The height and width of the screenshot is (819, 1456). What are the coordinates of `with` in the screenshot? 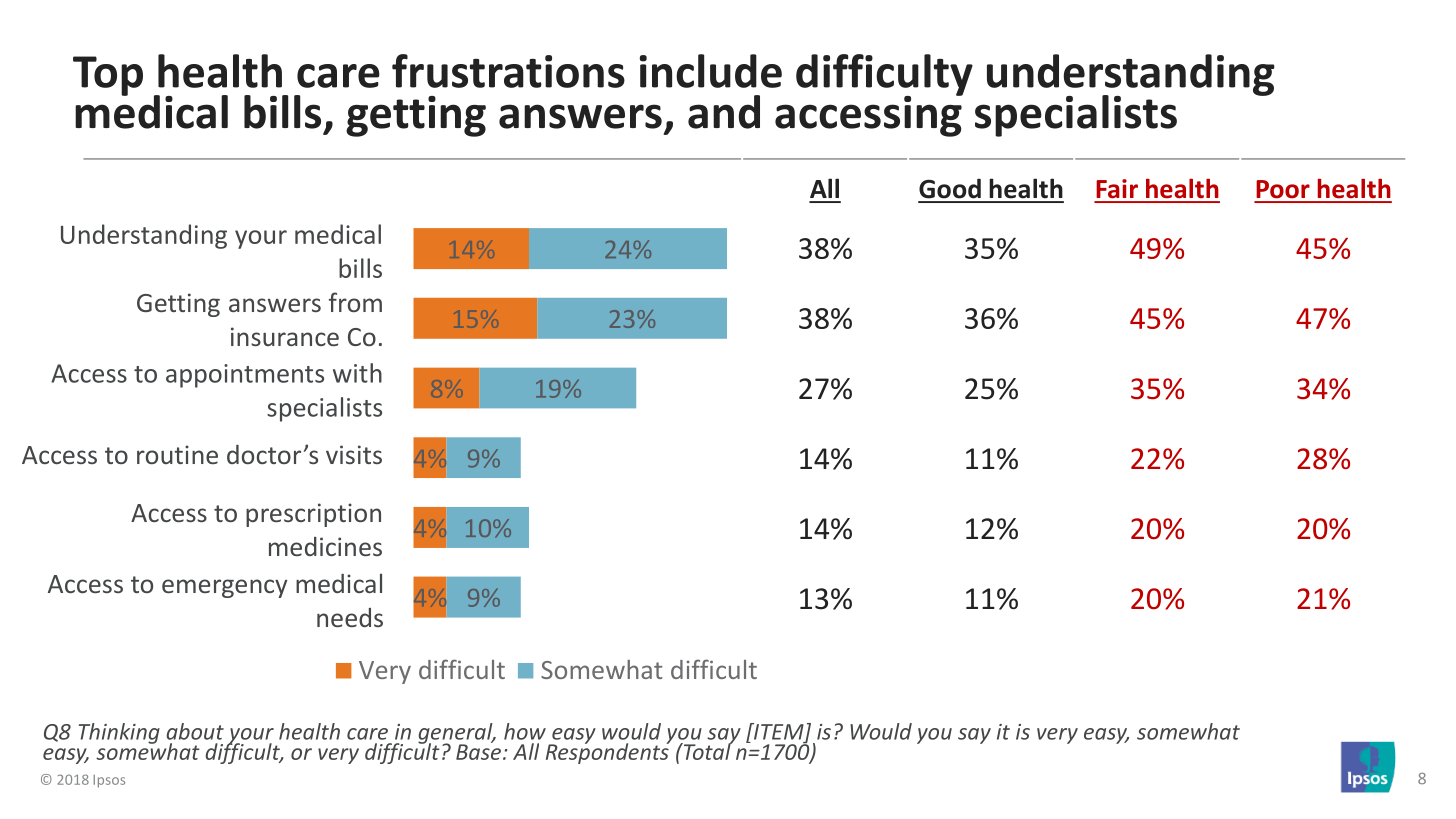 It's located at (357, 373).
